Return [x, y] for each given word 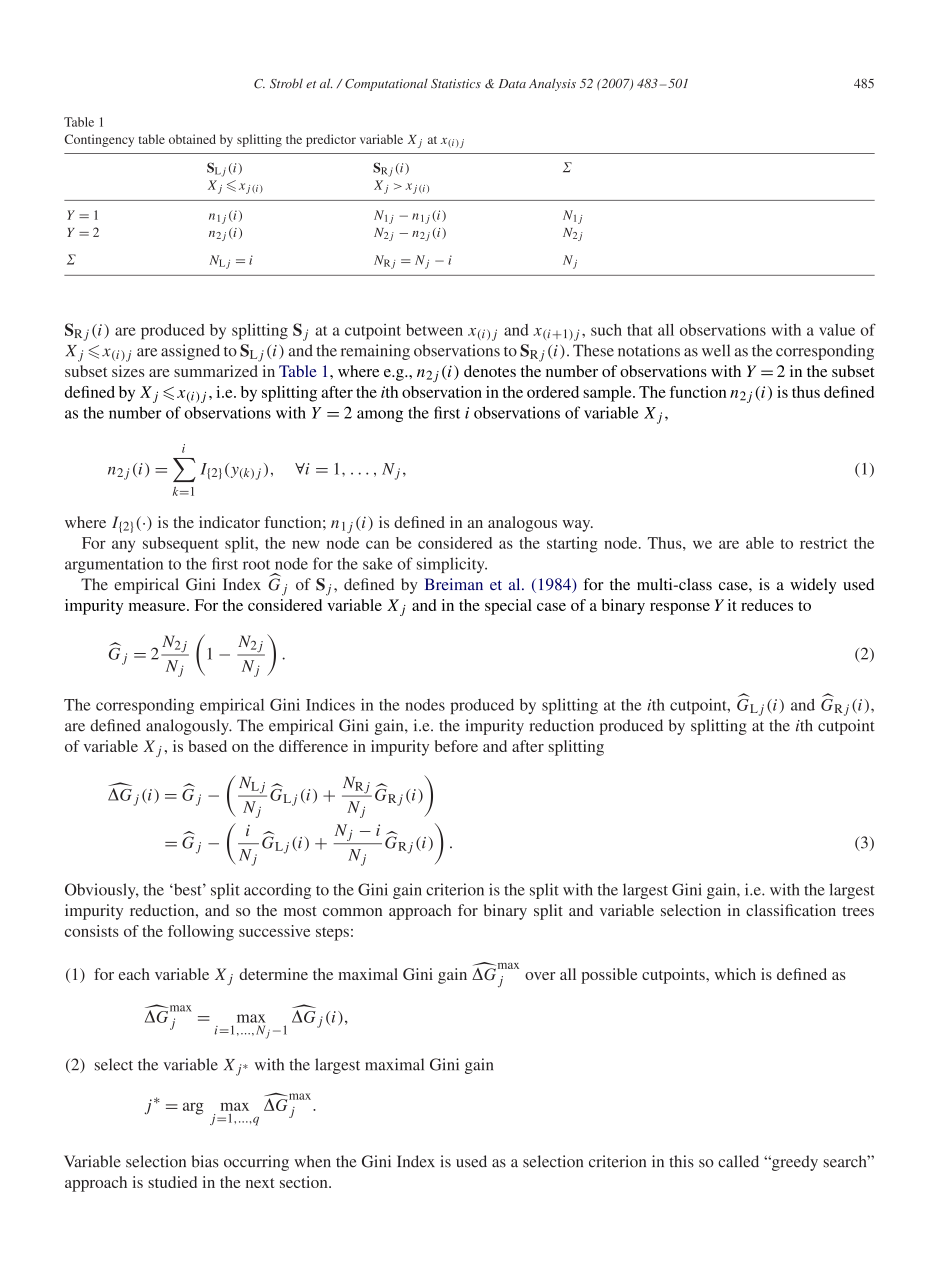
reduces [767, 605]
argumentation [114, 565]
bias [205, 1161]
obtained [192, 139]
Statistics [456, 84]
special [508, 607]
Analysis [552, 85]
